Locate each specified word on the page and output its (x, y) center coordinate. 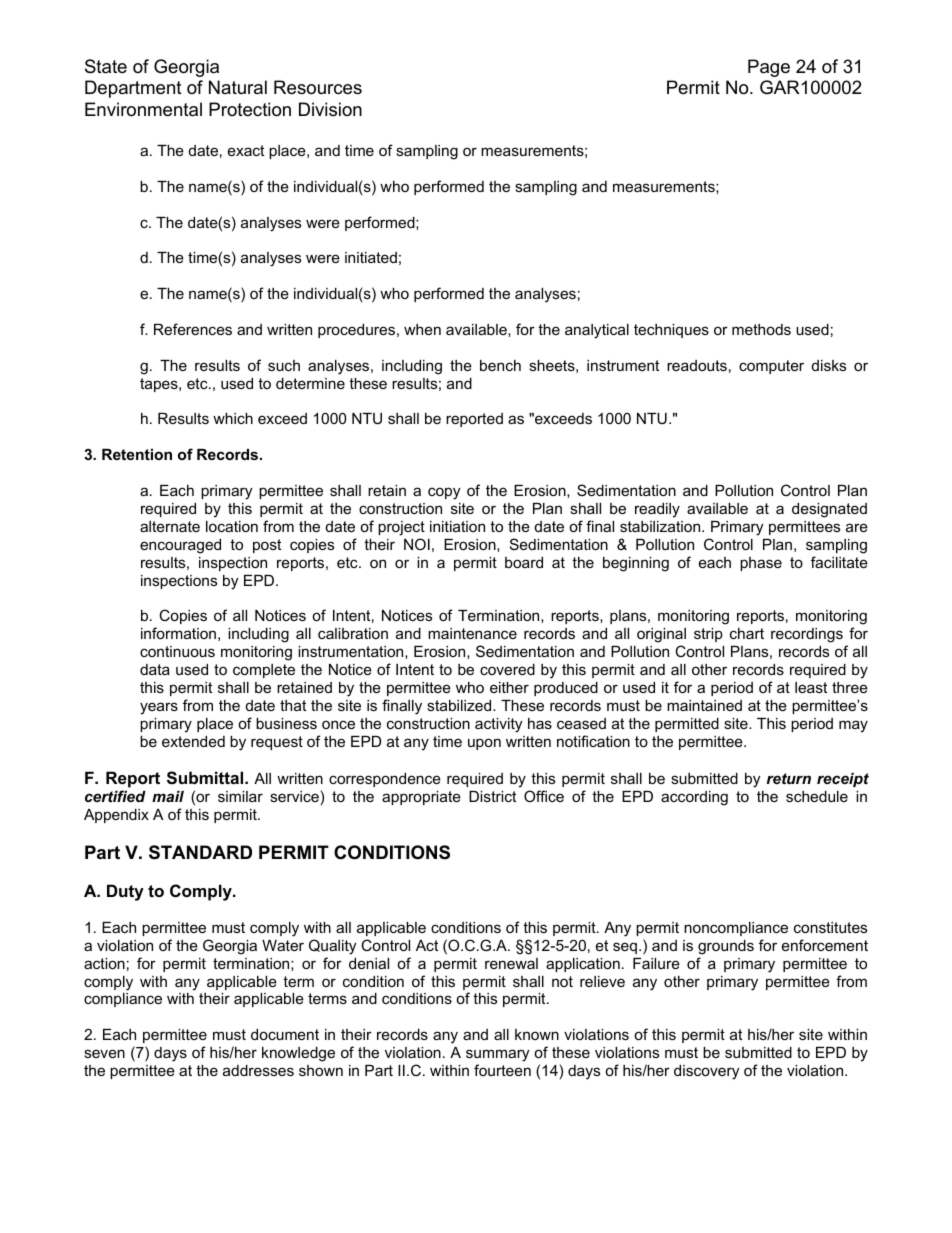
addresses (258, 1070)
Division (330, 109)
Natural (238, 87)
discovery (706, 1072)
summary (497, 1055)
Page (769, 68)
